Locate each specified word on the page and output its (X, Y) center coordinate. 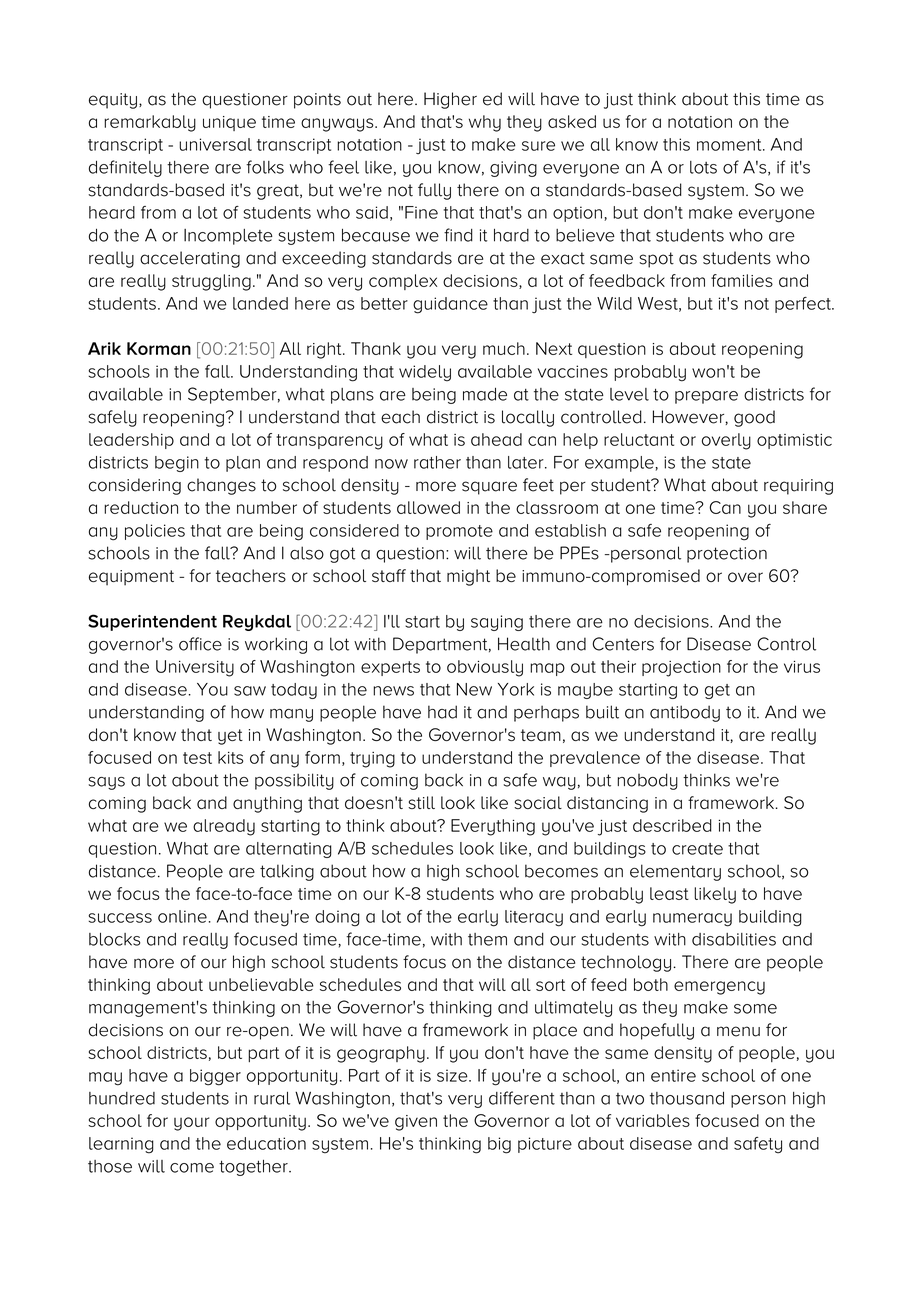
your (191, 1124)
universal (215, 144)
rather (437, 462)
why (485, 123)
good (754, 418)
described (672, 825)
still (421, 802)
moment (730, 145)
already (224, 827)
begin (177, 464)
